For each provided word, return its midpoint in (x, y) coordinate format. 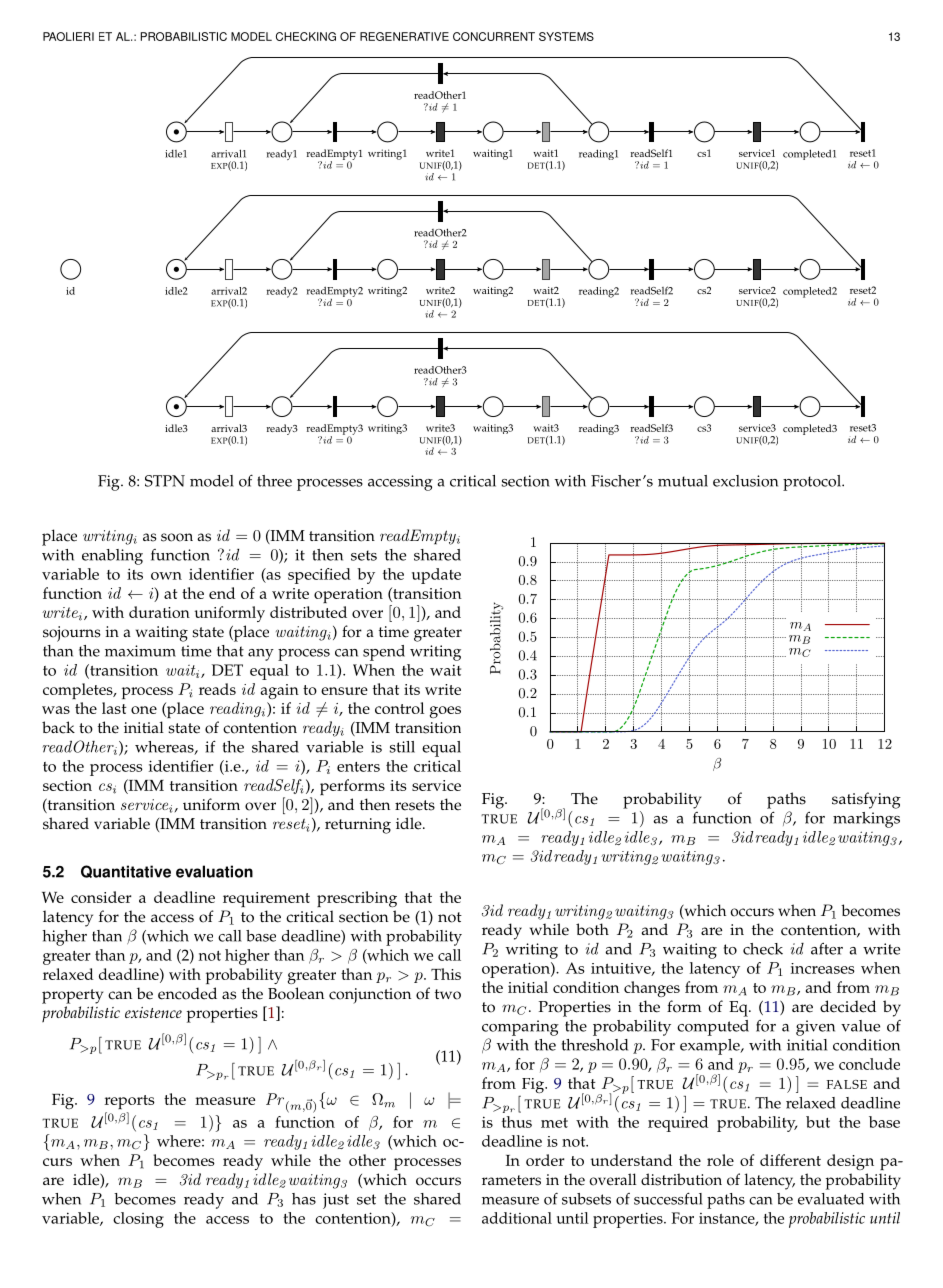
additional (517, 1218)
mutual (683, 481)
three (274, 481)
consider (101, 897)
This (446, 974)
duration (159, 612)
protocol (813, 483)
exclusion (745, 481)
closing (138, 1220)
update (436, 576)
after (827, 948)
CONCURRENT (494, 36)
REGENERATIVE (404, 36)
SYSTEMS (566, 36)
